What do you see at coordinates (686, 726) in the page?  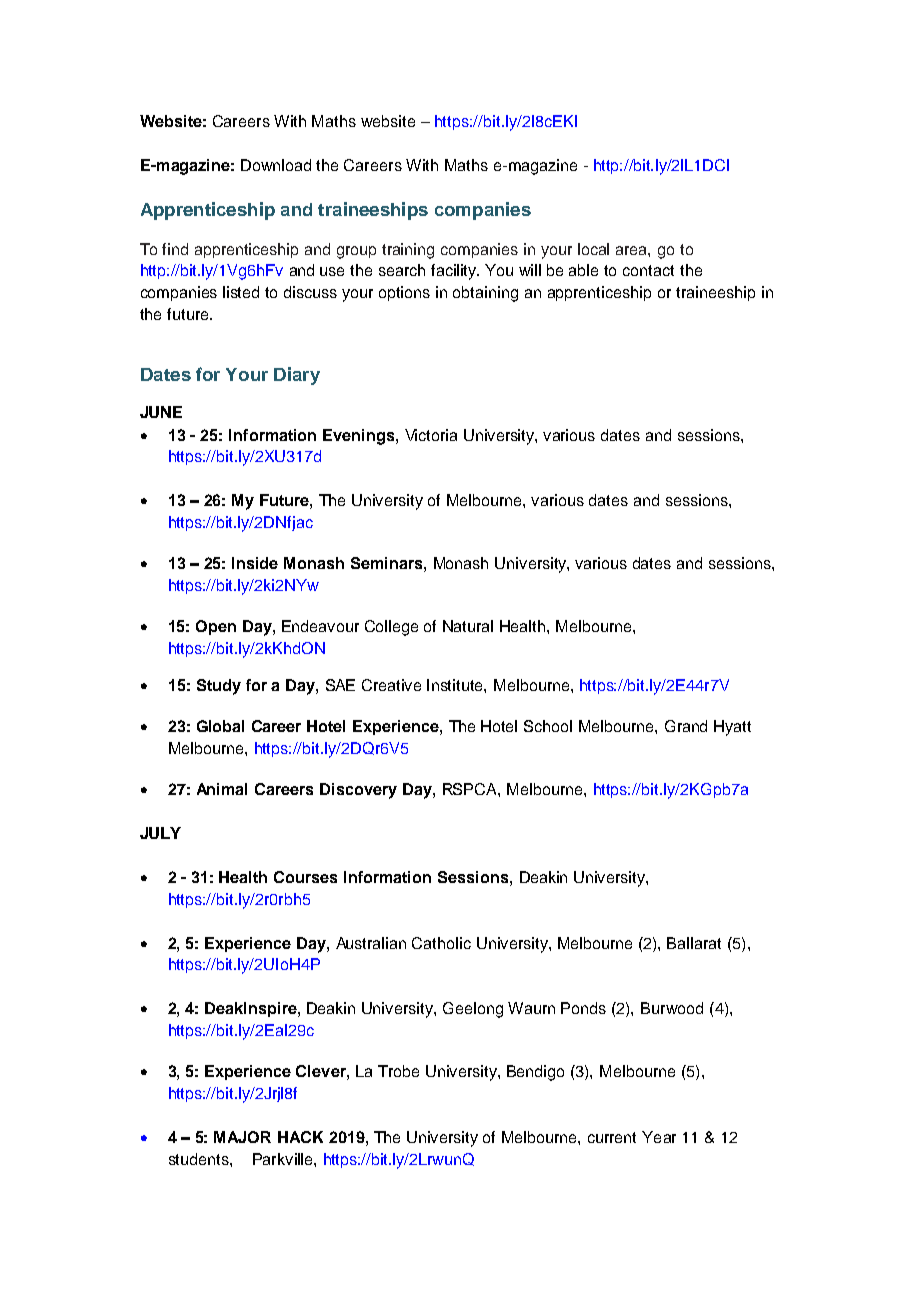 I see `Grand` at bounding box center [686, 726].
